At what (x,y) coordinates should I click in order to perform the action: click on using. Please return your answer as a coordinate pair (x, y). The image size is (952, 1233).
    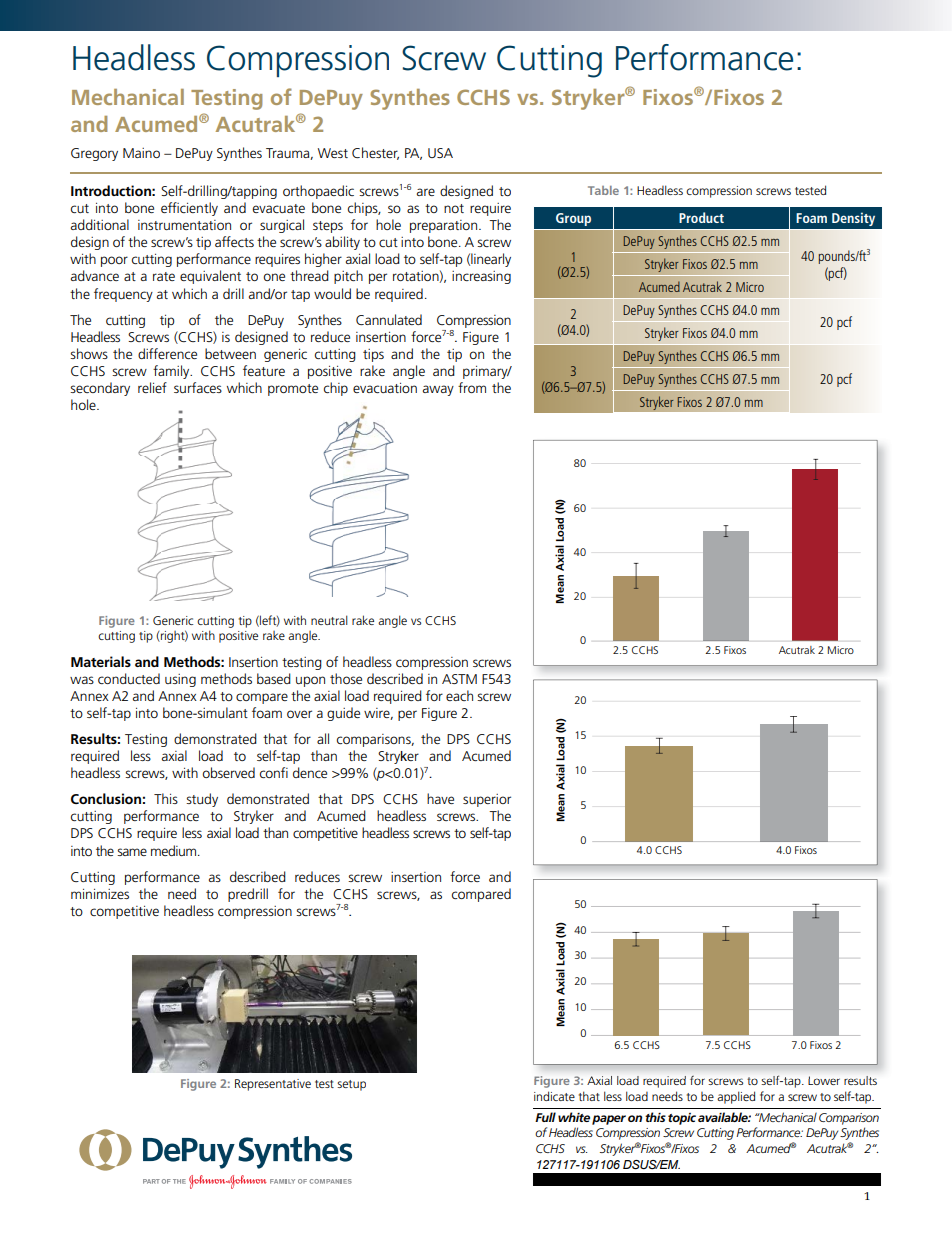
    Looking at the image, I should click on (180, 680).
